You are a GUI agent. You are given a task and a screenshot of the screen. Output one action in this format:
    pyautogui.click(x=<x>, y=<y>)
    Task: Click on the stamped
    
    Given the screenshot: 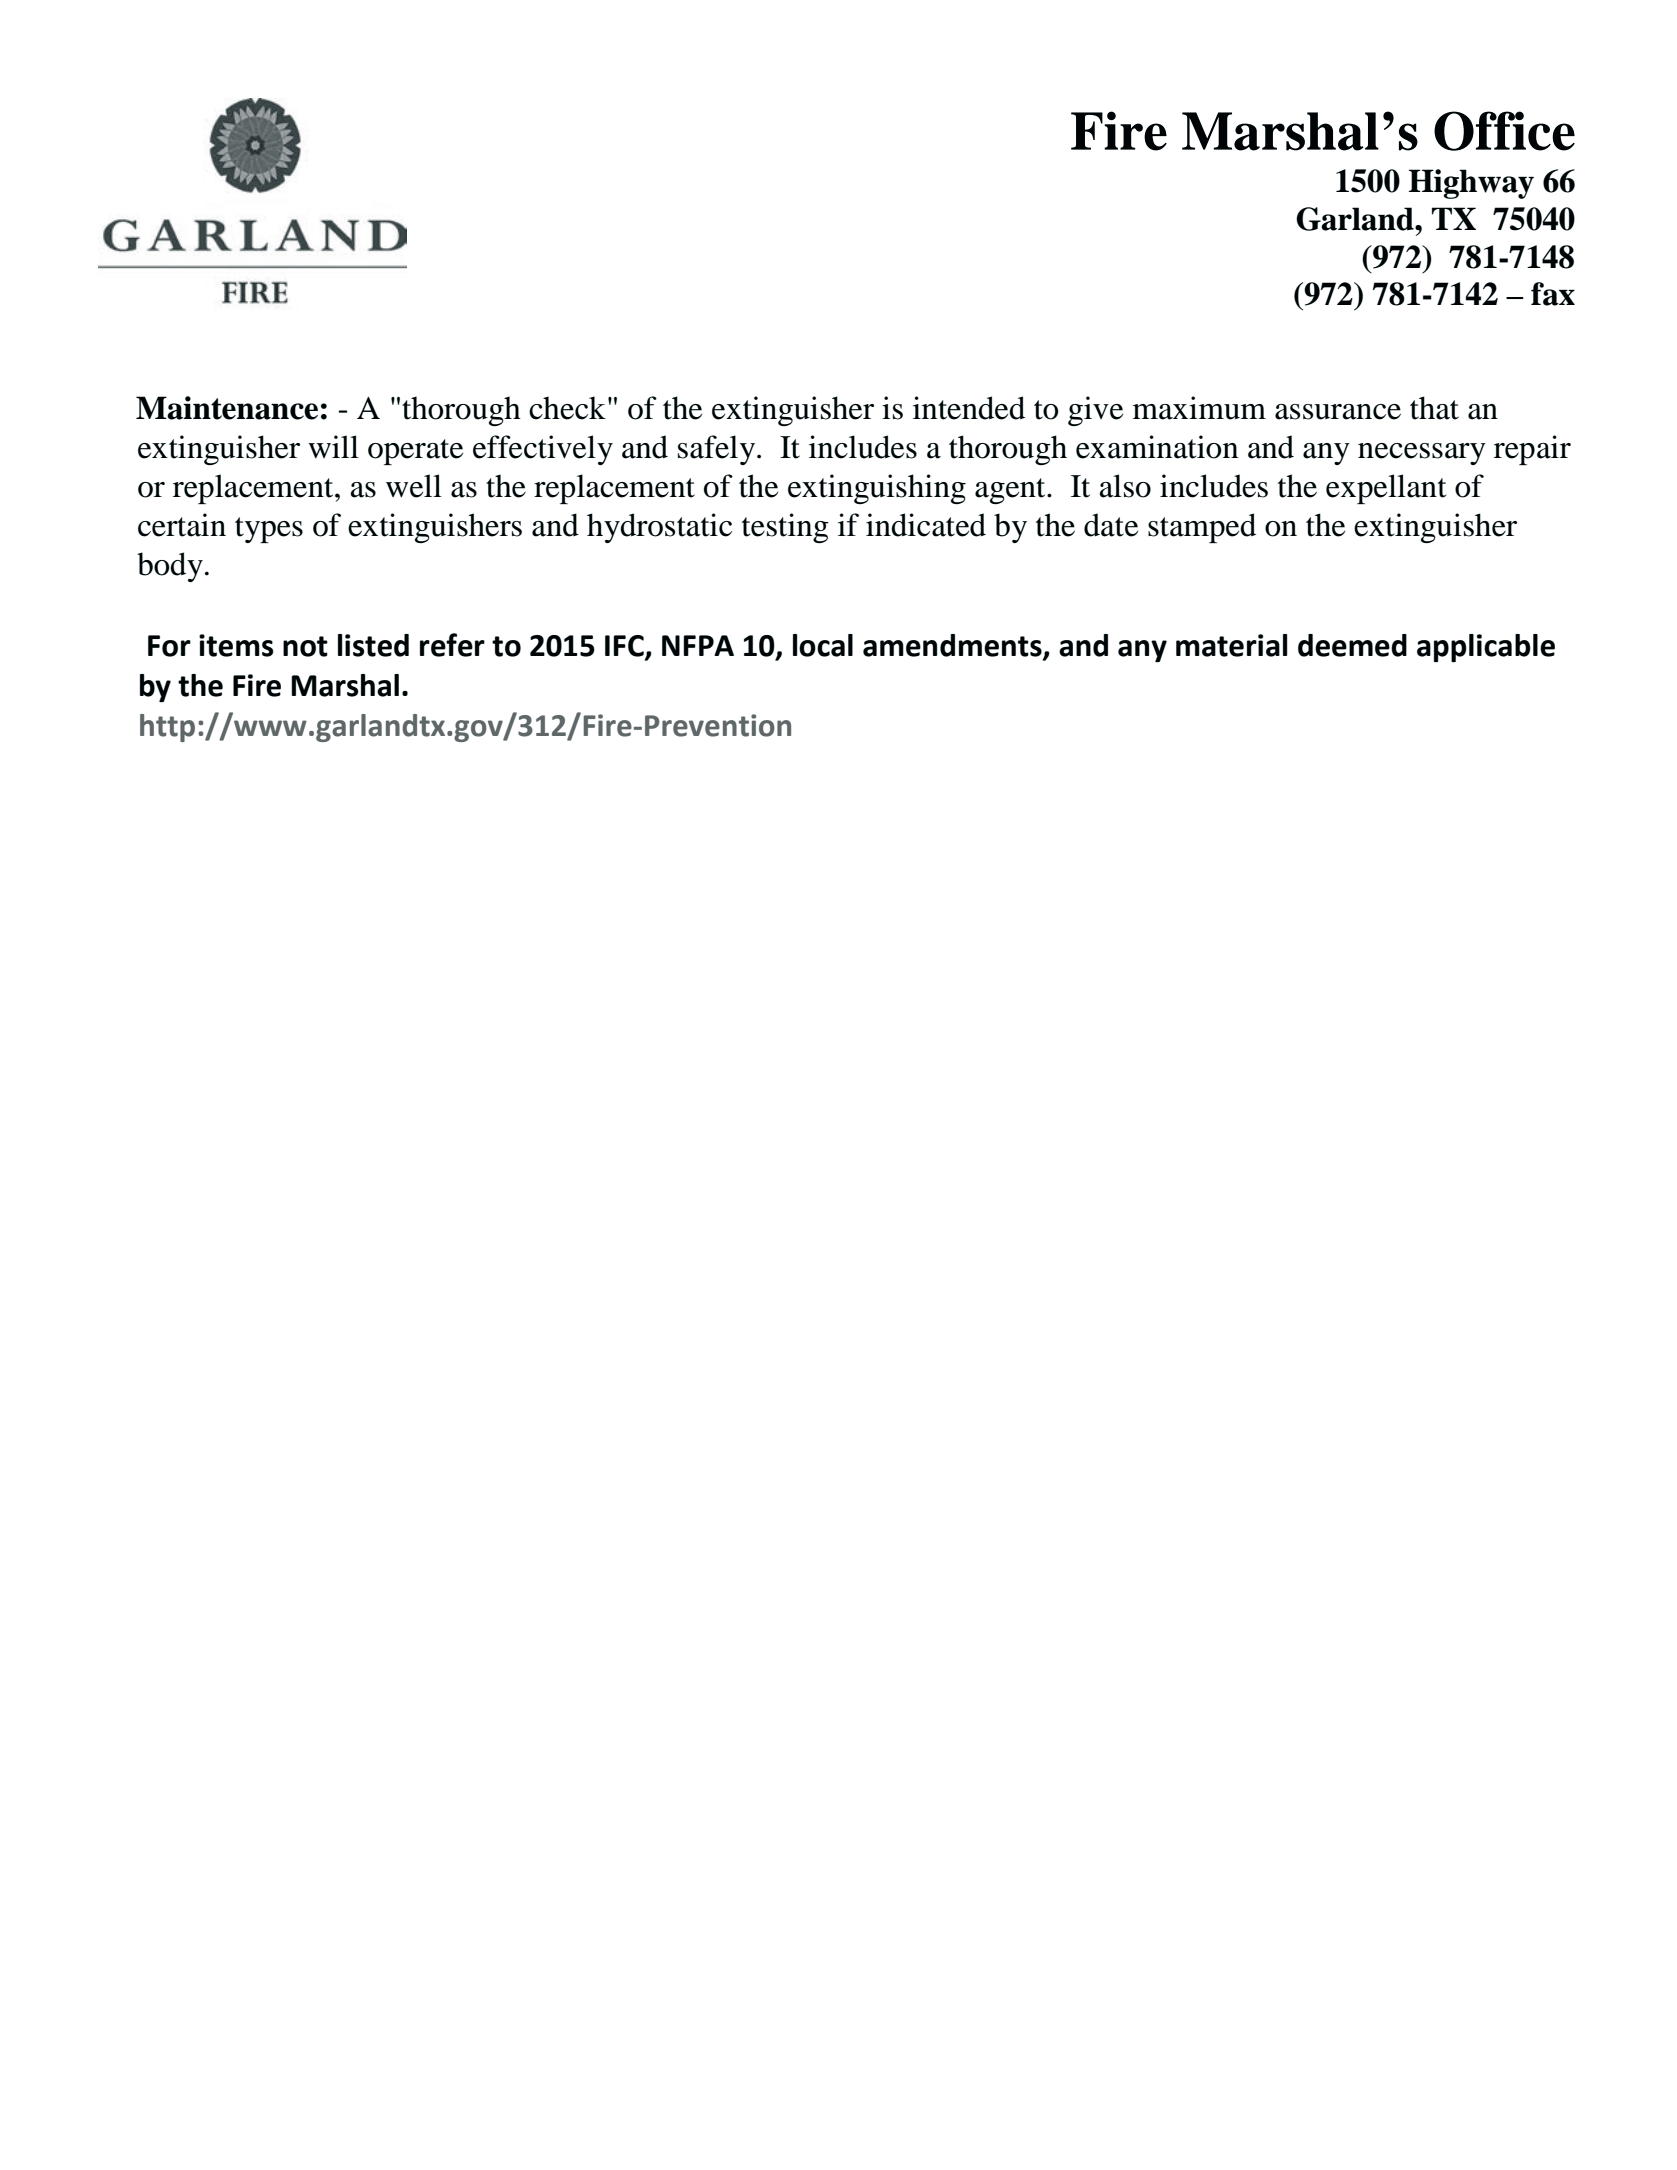 What is the action you would take?
    pyautogui.click(x=1202, y=528)
